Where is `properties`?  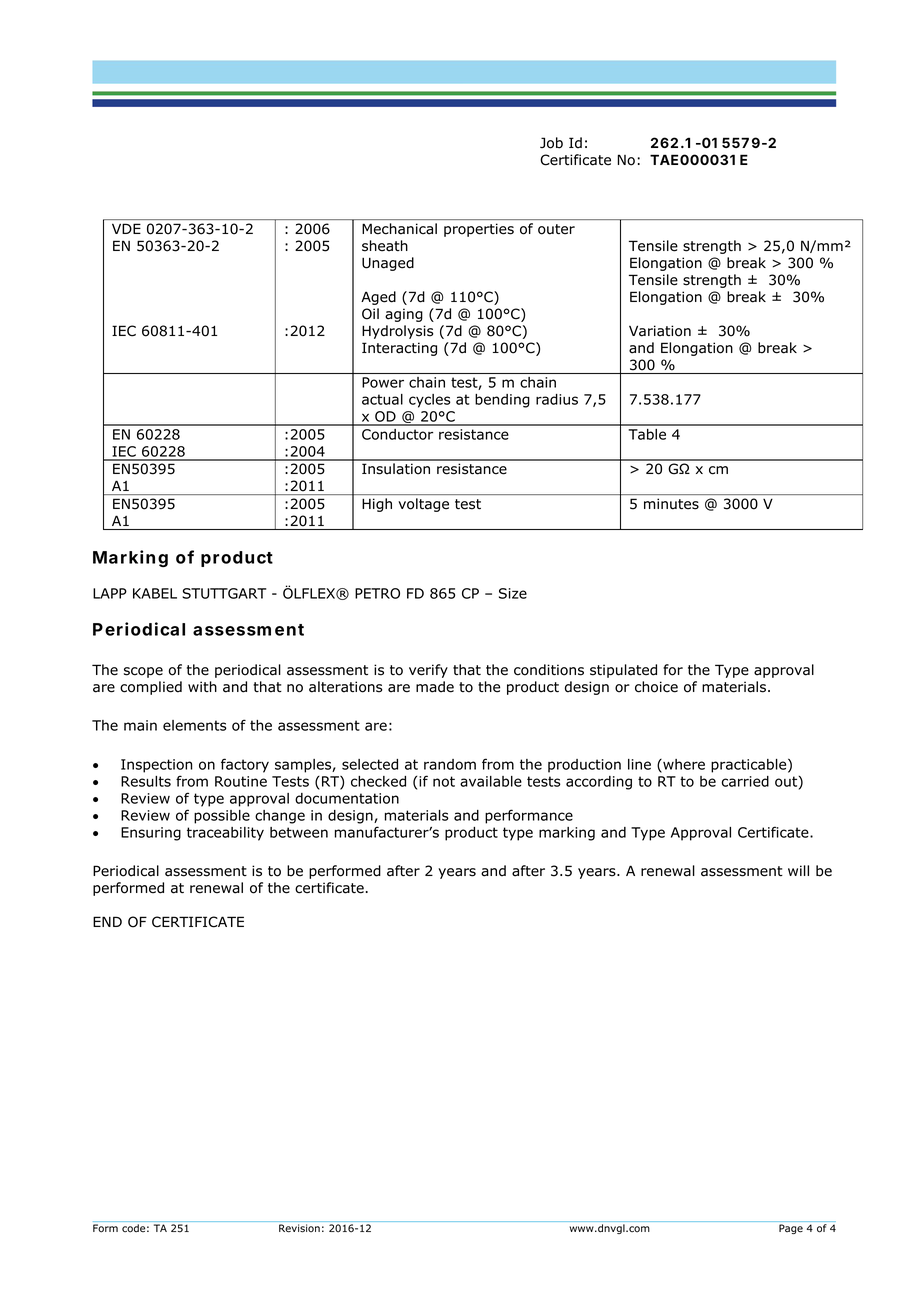 properties is located at coordinates (479, 230).
